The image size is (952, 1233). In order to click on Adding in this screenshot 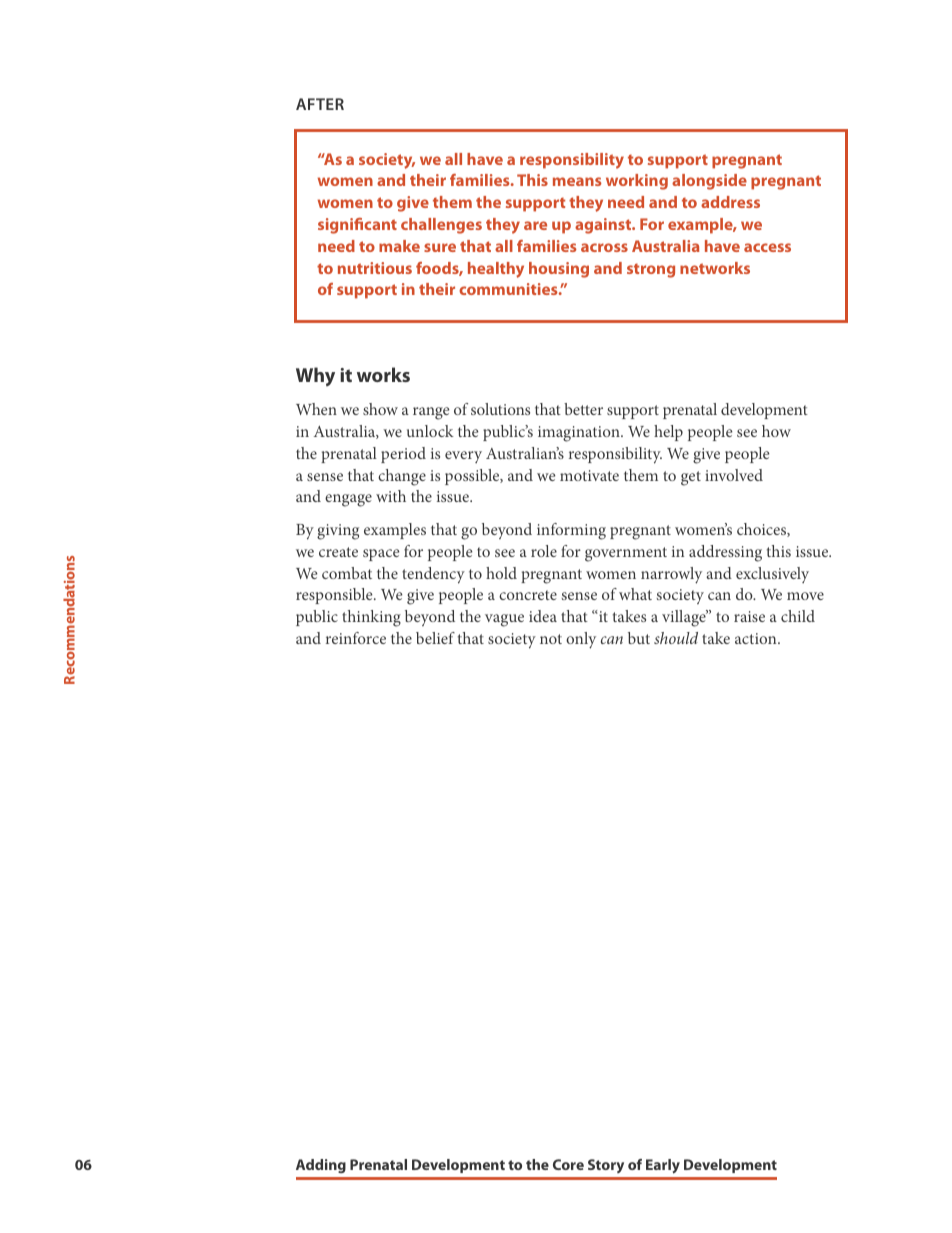, I will do `click(321, 1166)`.
